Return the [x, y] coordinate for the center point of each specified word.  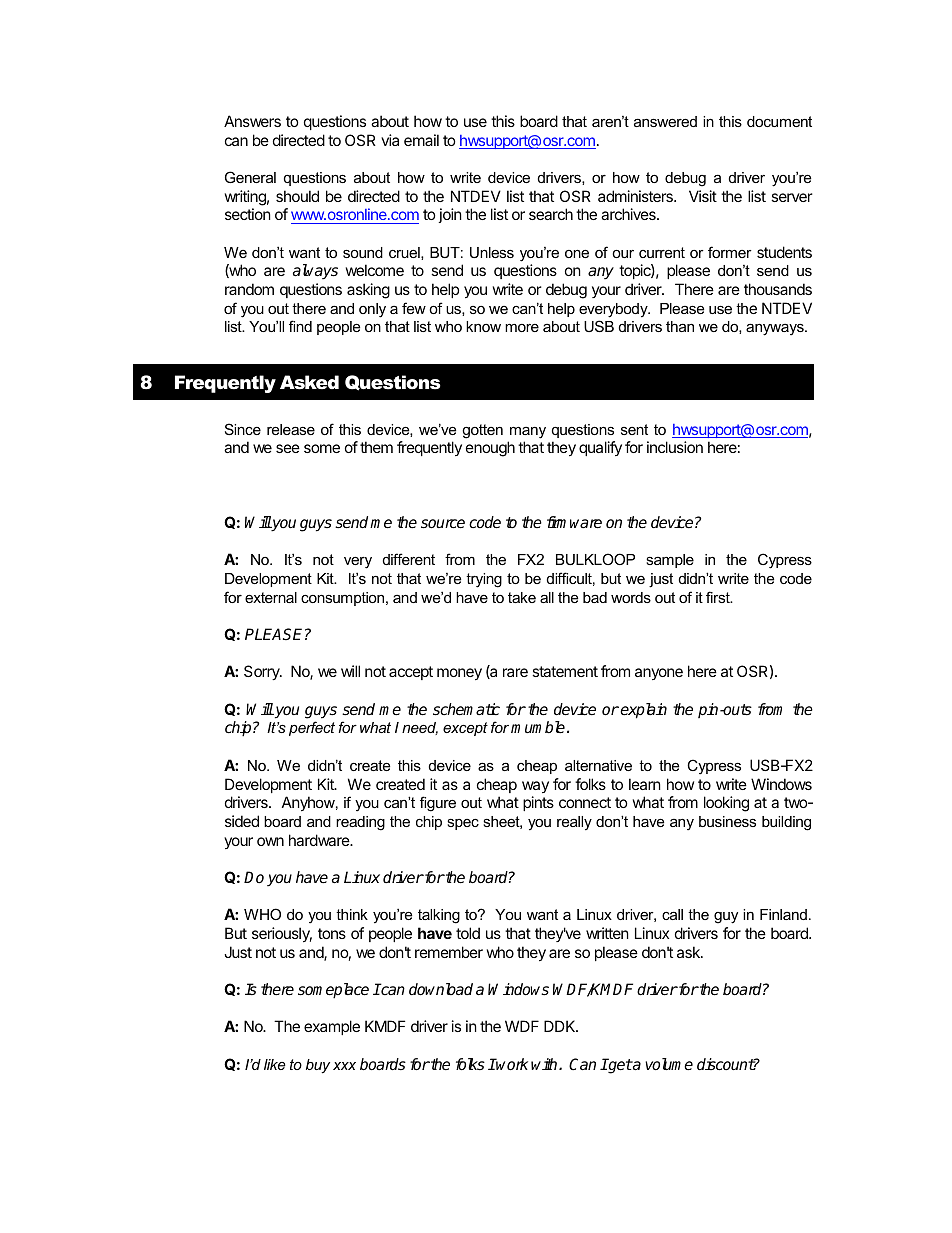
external [271, 597]
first [719, 597]
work [511, 1064]
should [297, 196]
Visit [703, 196]
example [332, 1027]
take [522, 597]
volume [669, 1064]
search [551, 214]
